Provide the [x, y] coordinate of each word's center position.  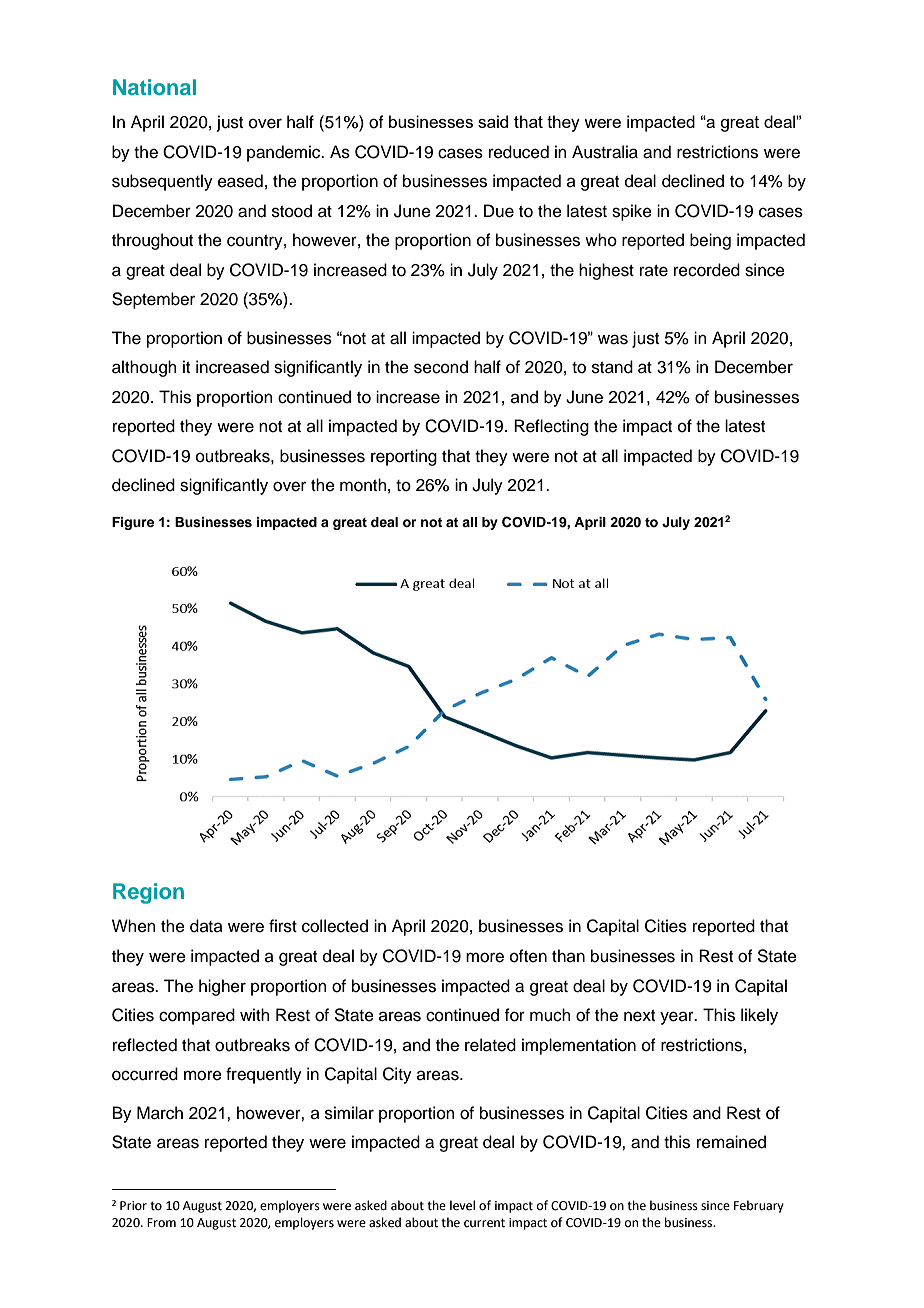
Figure [133, 523]
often [528, 956]
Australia [605, 152]
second [441, 367]
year [678, 1018]
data [206, 926]
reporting [404, 457]
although [144, 368]
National [154, 87]
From [161, 1223]
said [493, 121]
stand [612, 367]
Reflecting [551, 427]
